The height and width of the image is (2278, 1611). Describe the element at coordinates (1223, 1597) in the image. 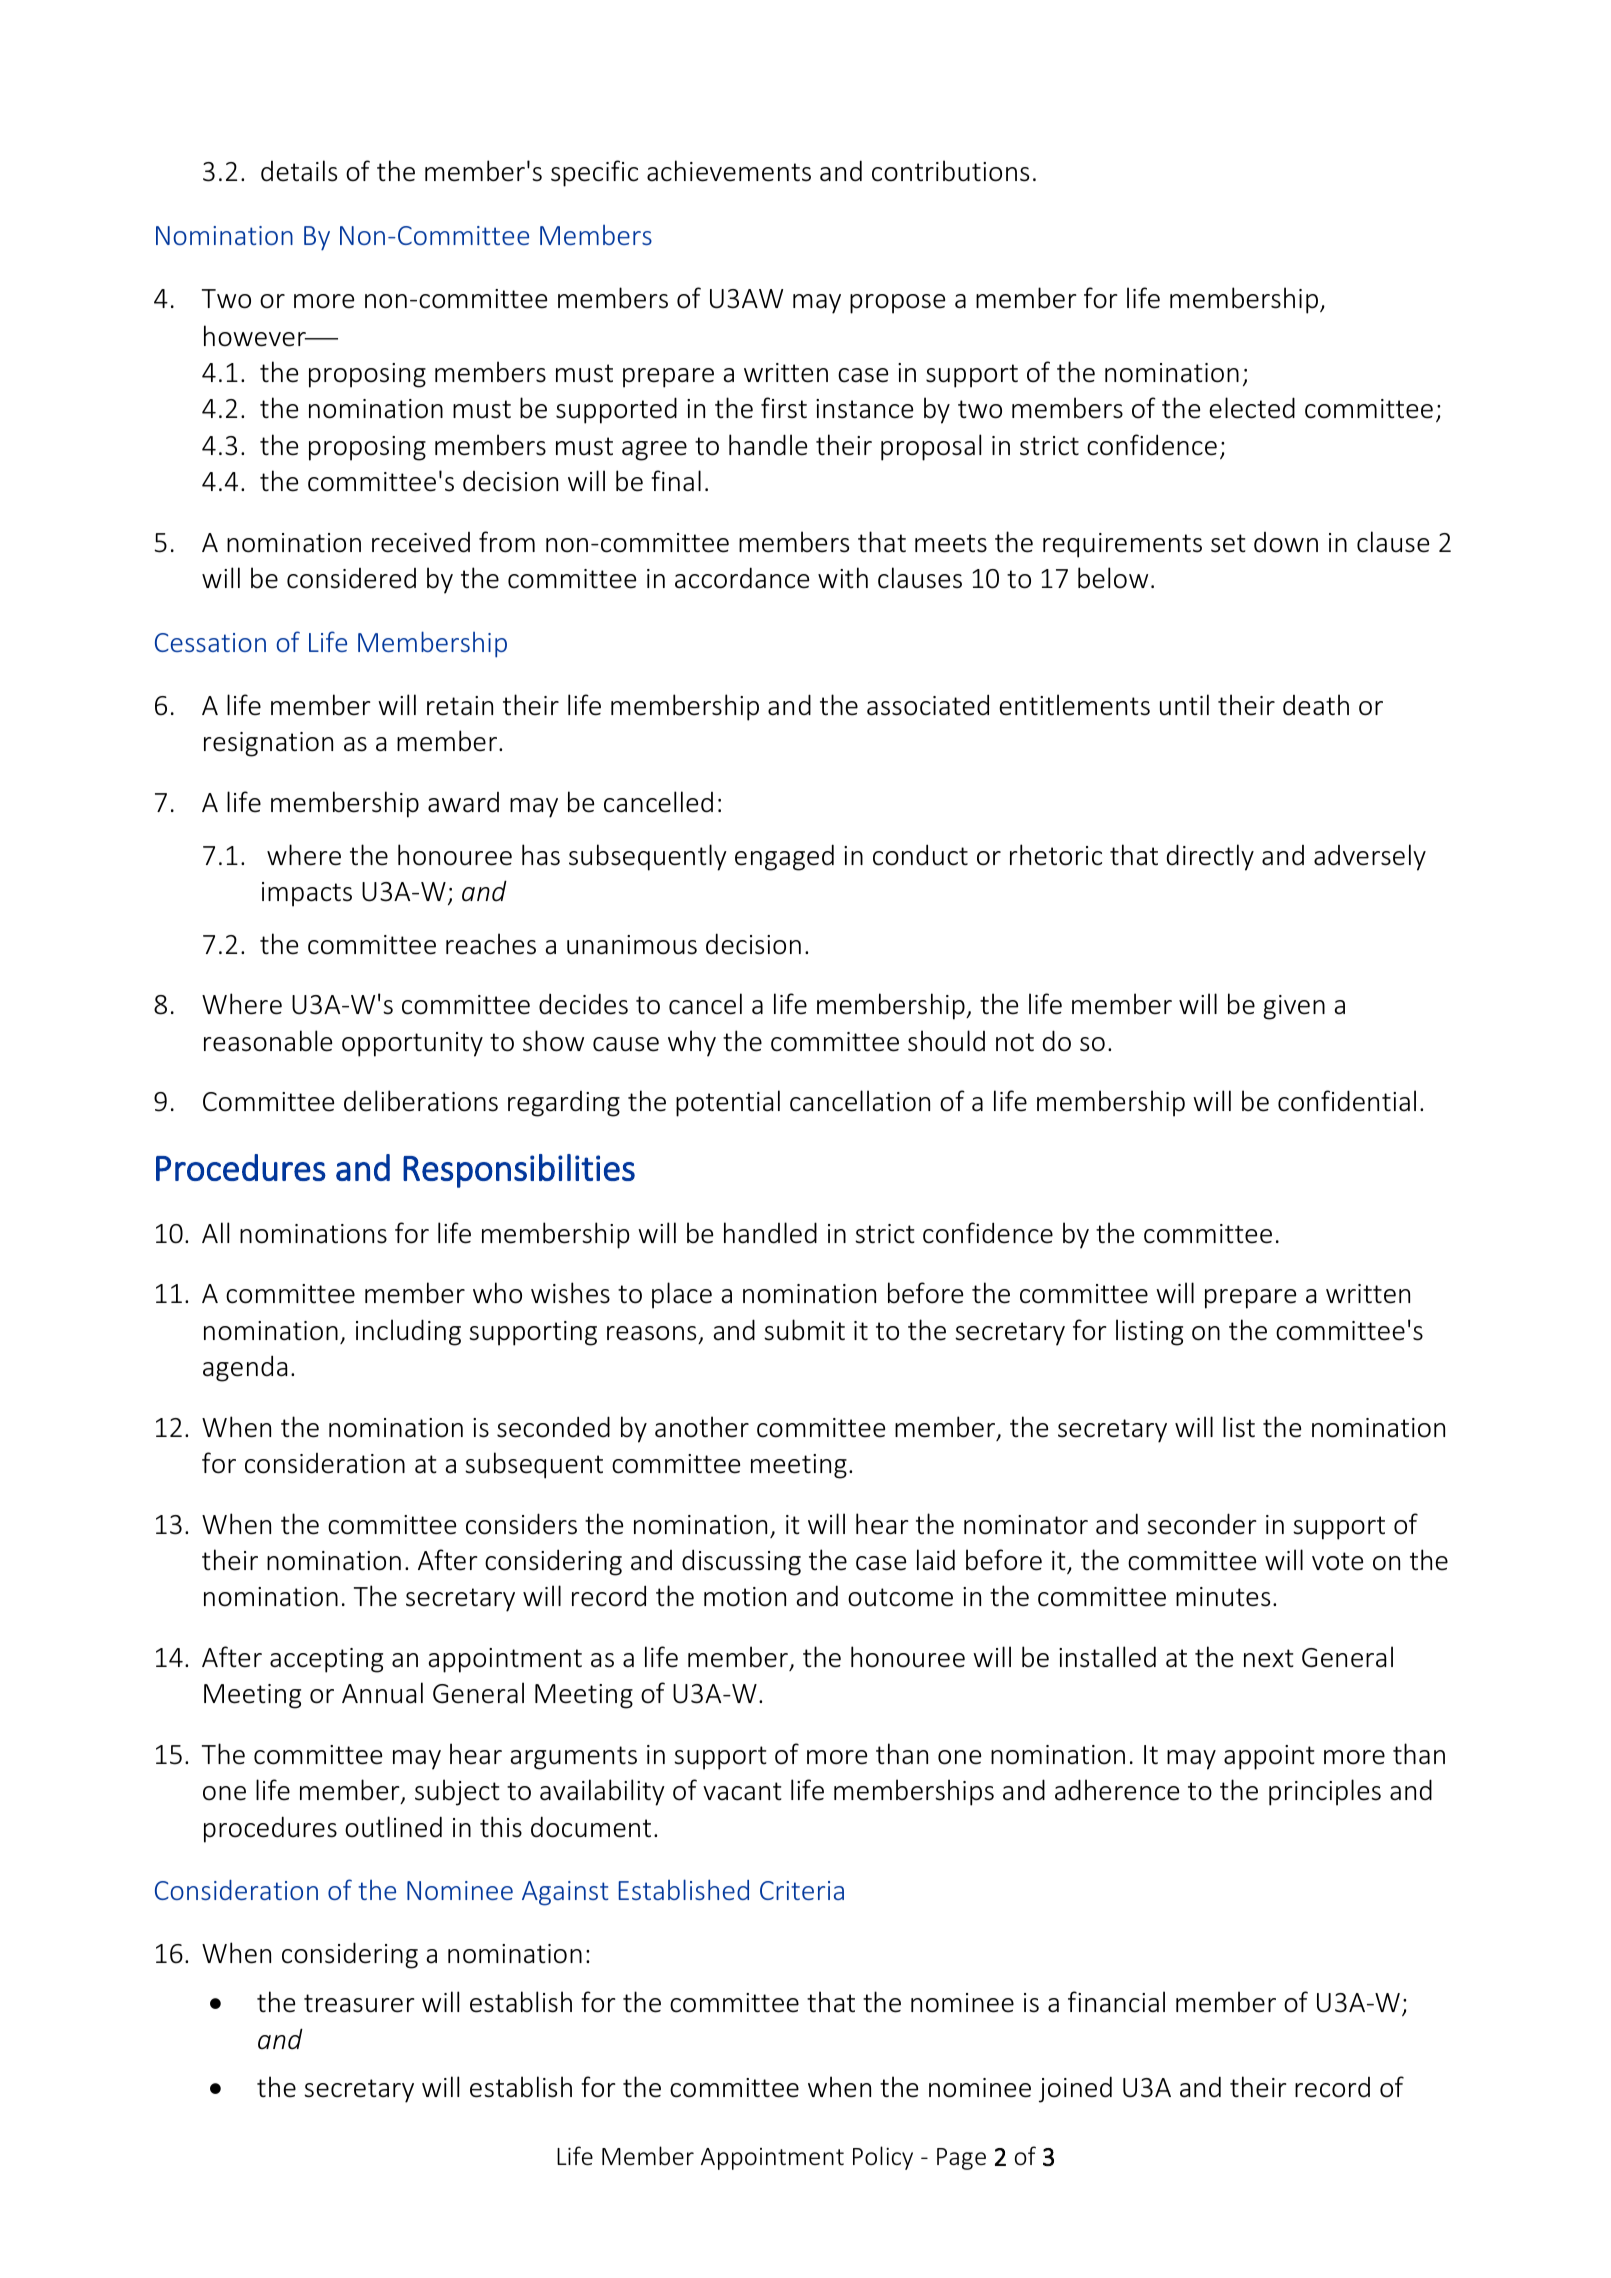

I see `minutes` at that location.
